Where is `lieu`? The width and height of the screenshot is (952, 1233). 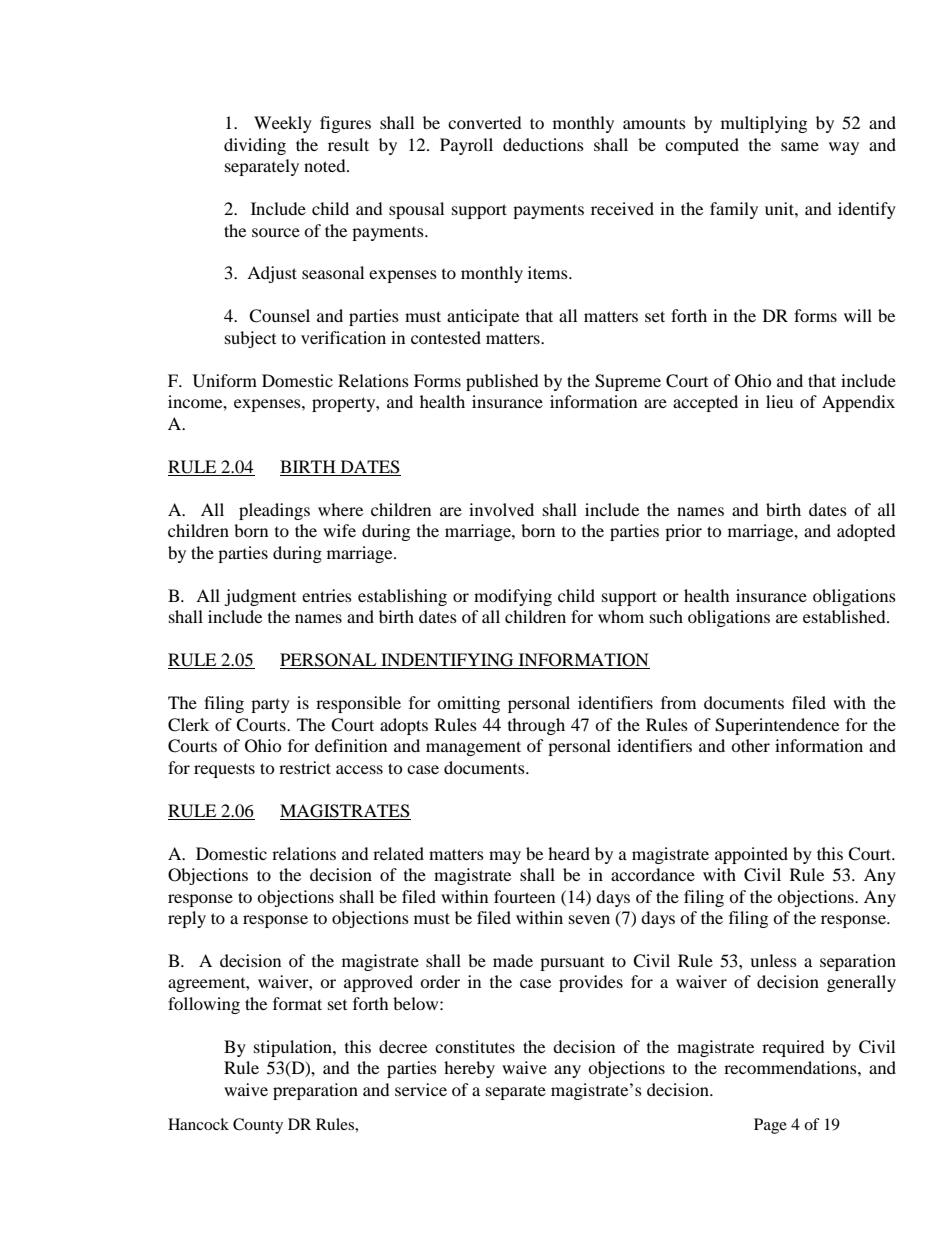
lieu is located at coordinates (779, 401).
